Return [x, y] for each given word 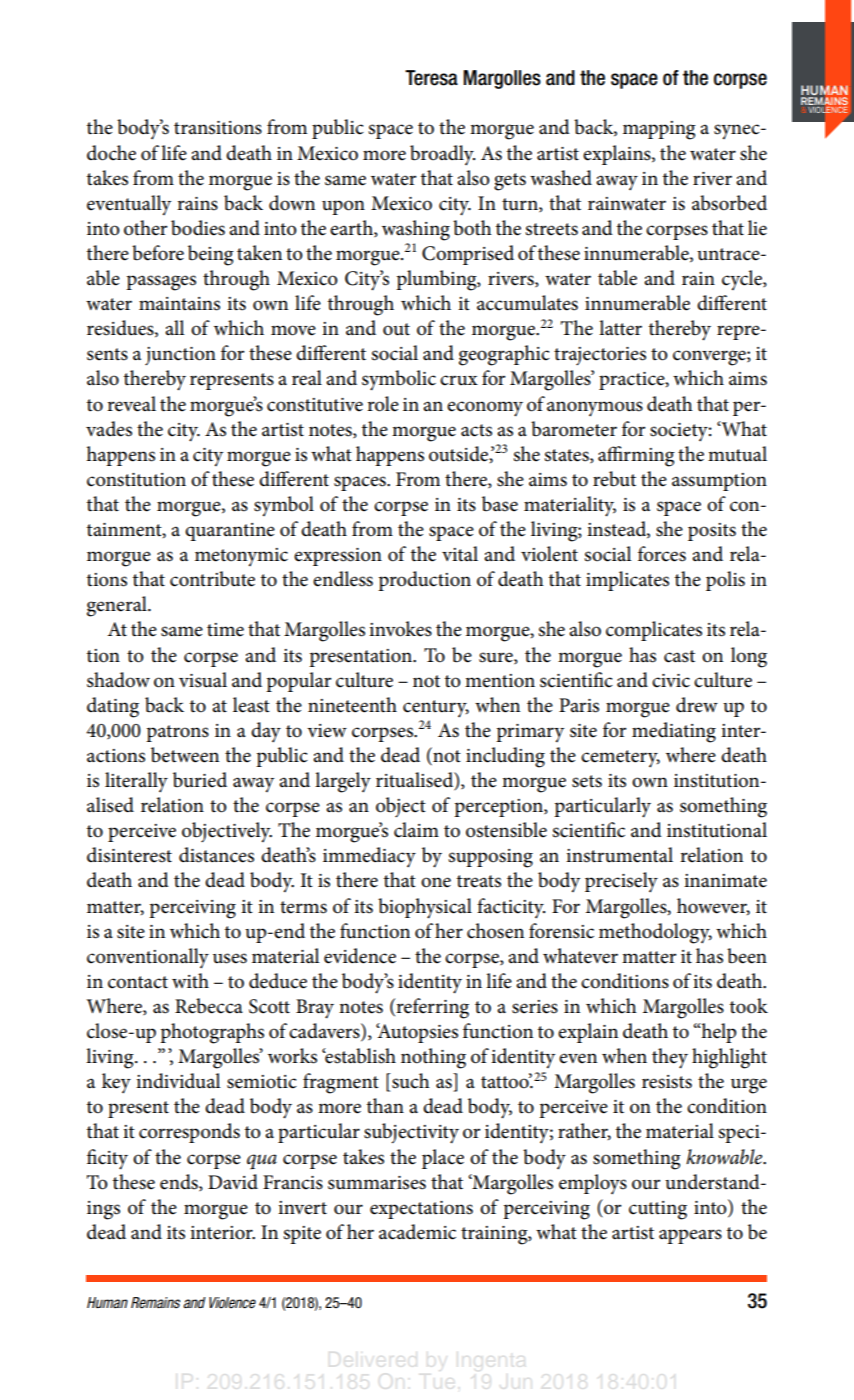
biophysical [425, 908]
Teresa [431, 78]
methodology [655, 933]
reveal [131, 404]
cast [679, 656]
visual [203, 680]
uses [230, 958]
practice [633, 381]
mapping [659, 130]
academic [417, 1232]
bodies [198, 228]
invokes [400, 629]
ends [180, 1182]
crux [459, 380]
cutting [658, 1210]
